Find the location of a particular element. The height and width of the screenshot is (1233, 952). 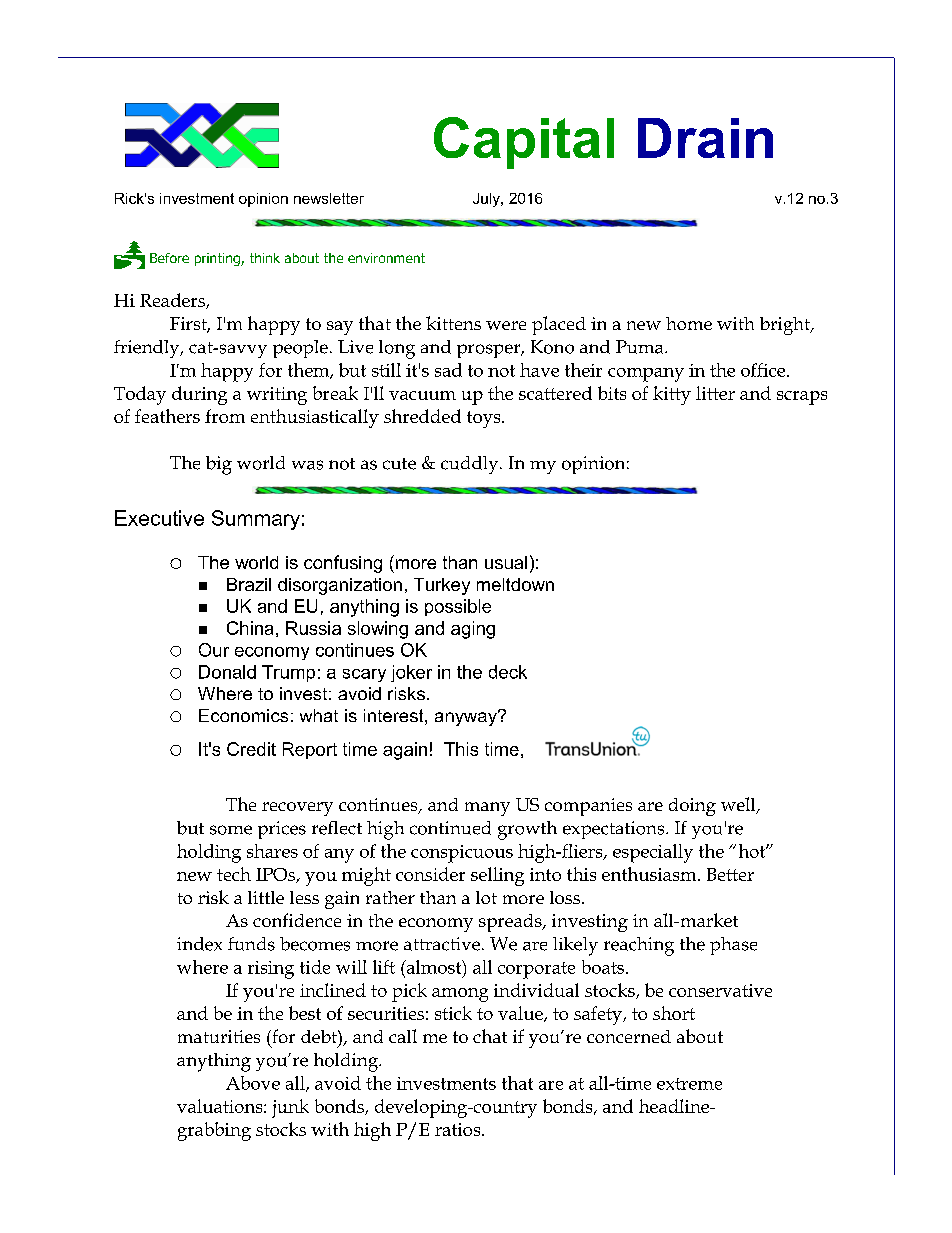

aging is located at coordinates (473, 630).
